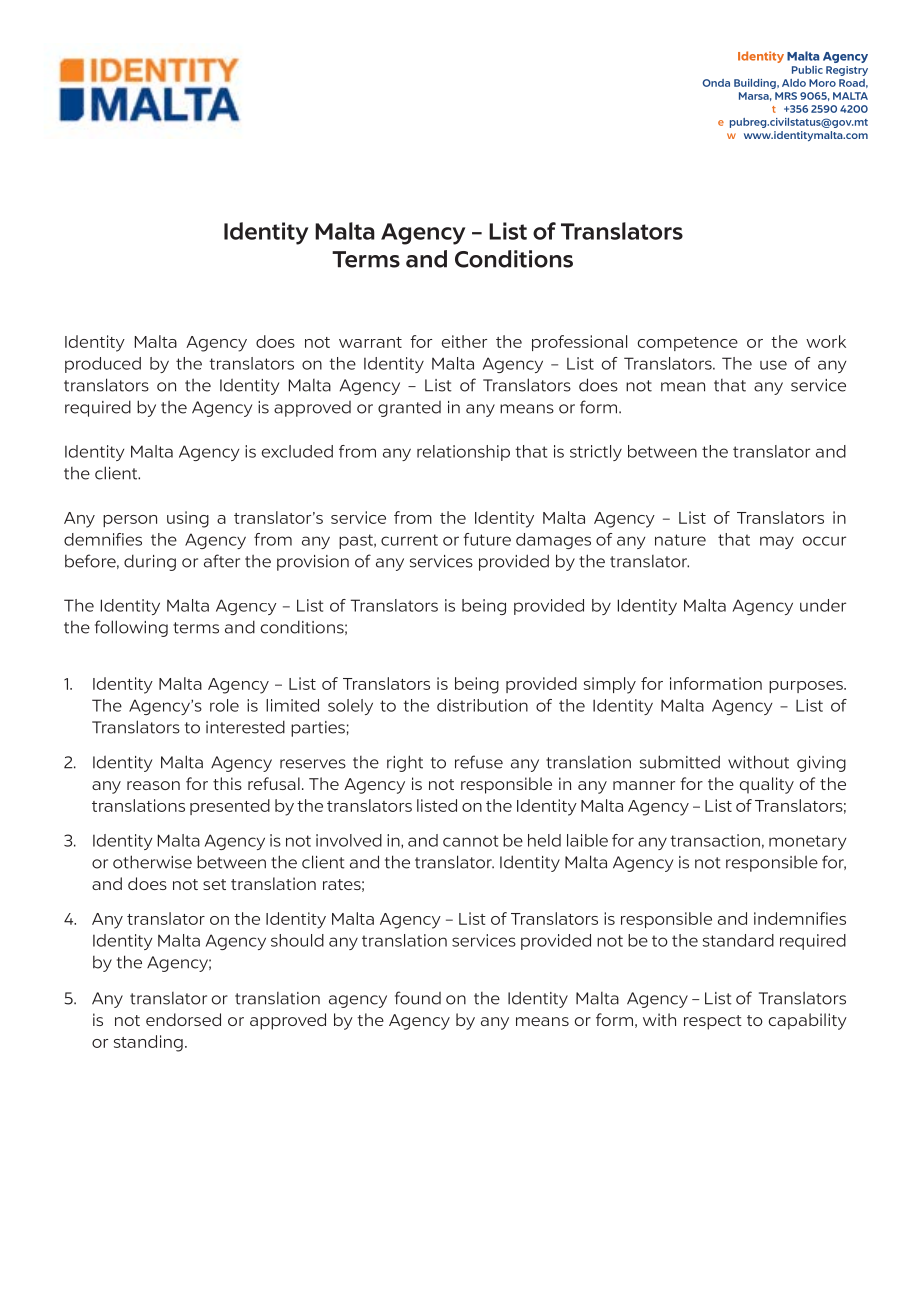 This page has height=1308, width=924. I want to click on Aldo, so click(794, 83).
